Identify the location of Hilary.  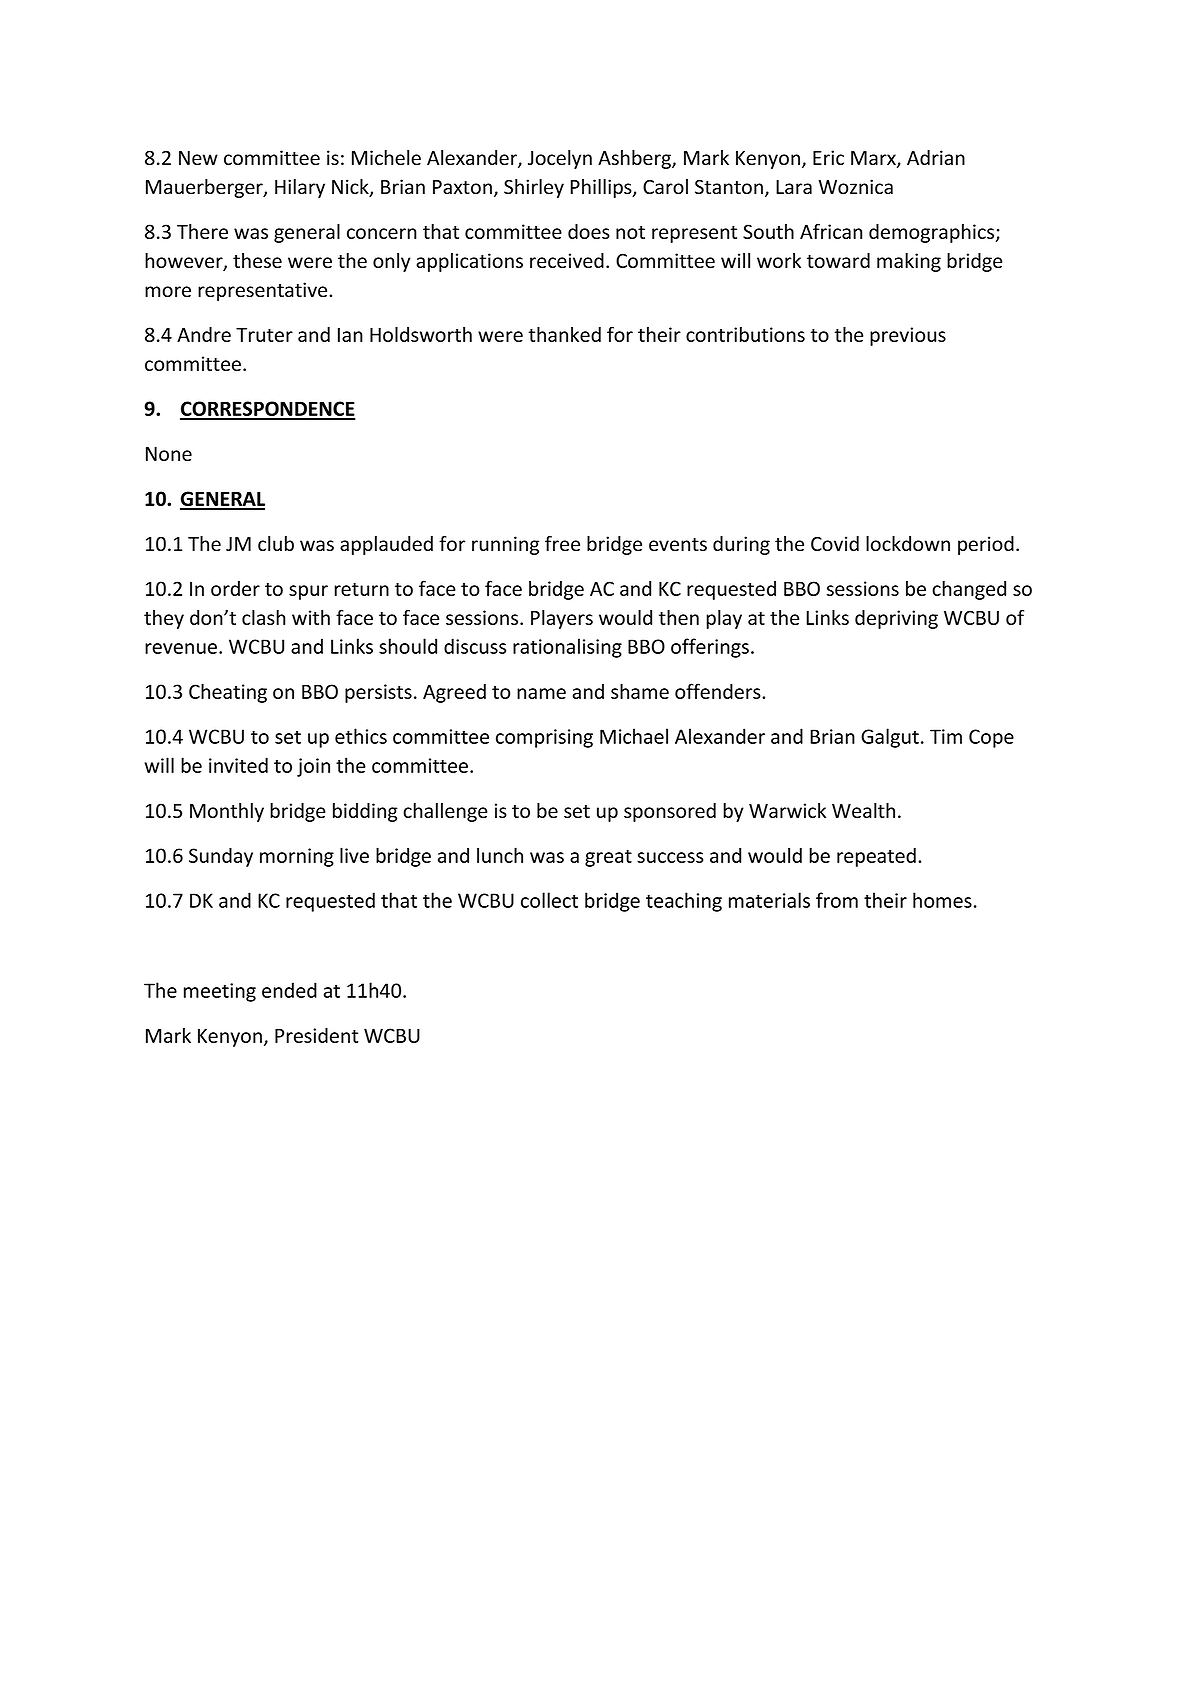
(300, 188).
